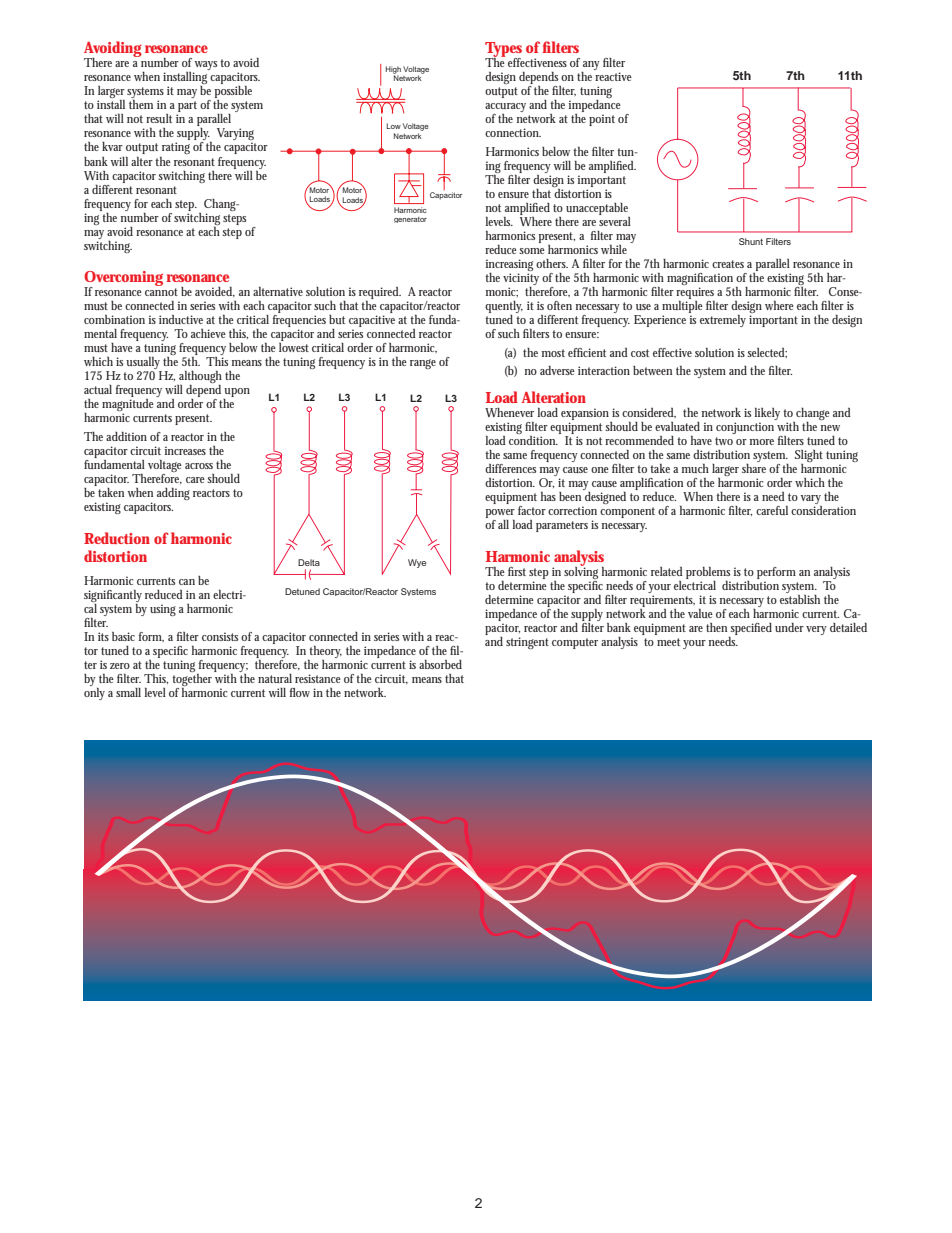 This screenshot has height=1233, width=952. Describe the element at coordinates (591, 67) in the screenshot. I see `any` at that location.
